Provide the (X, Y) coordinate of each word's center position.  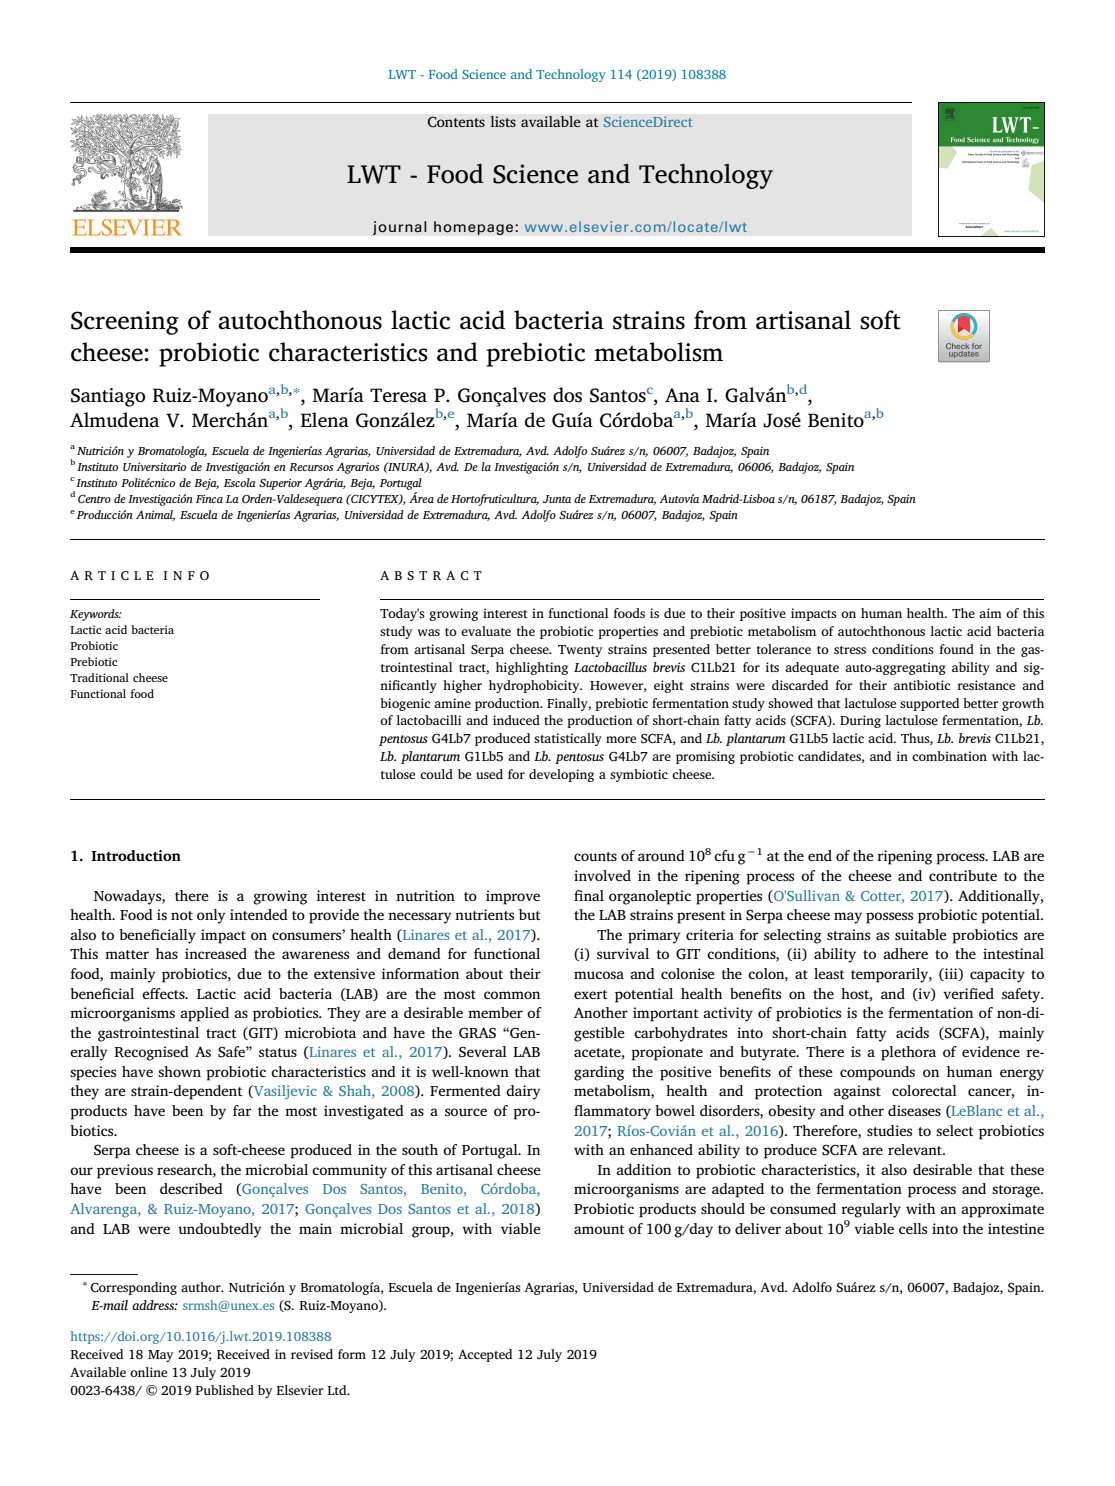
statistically (568, 739)
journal (400, 228)
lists (503, 122)
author (202, 1287)
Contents (456, 122)
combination (949, 756)
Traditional (99, 677)
